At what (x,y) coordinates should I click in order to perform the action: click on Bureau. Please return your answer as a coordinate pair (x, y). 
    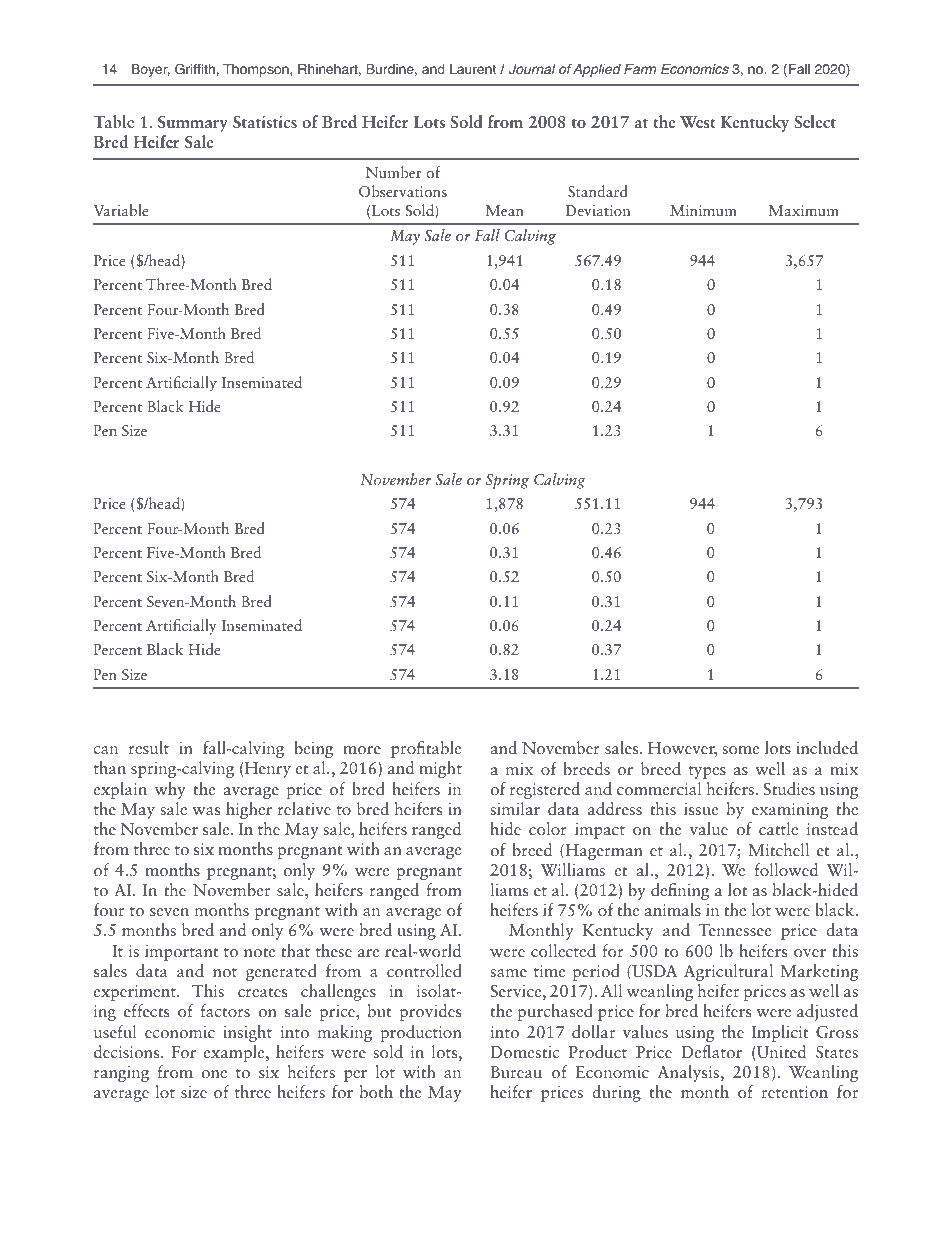
    Looking at the image, I should click on (516, 1072).
